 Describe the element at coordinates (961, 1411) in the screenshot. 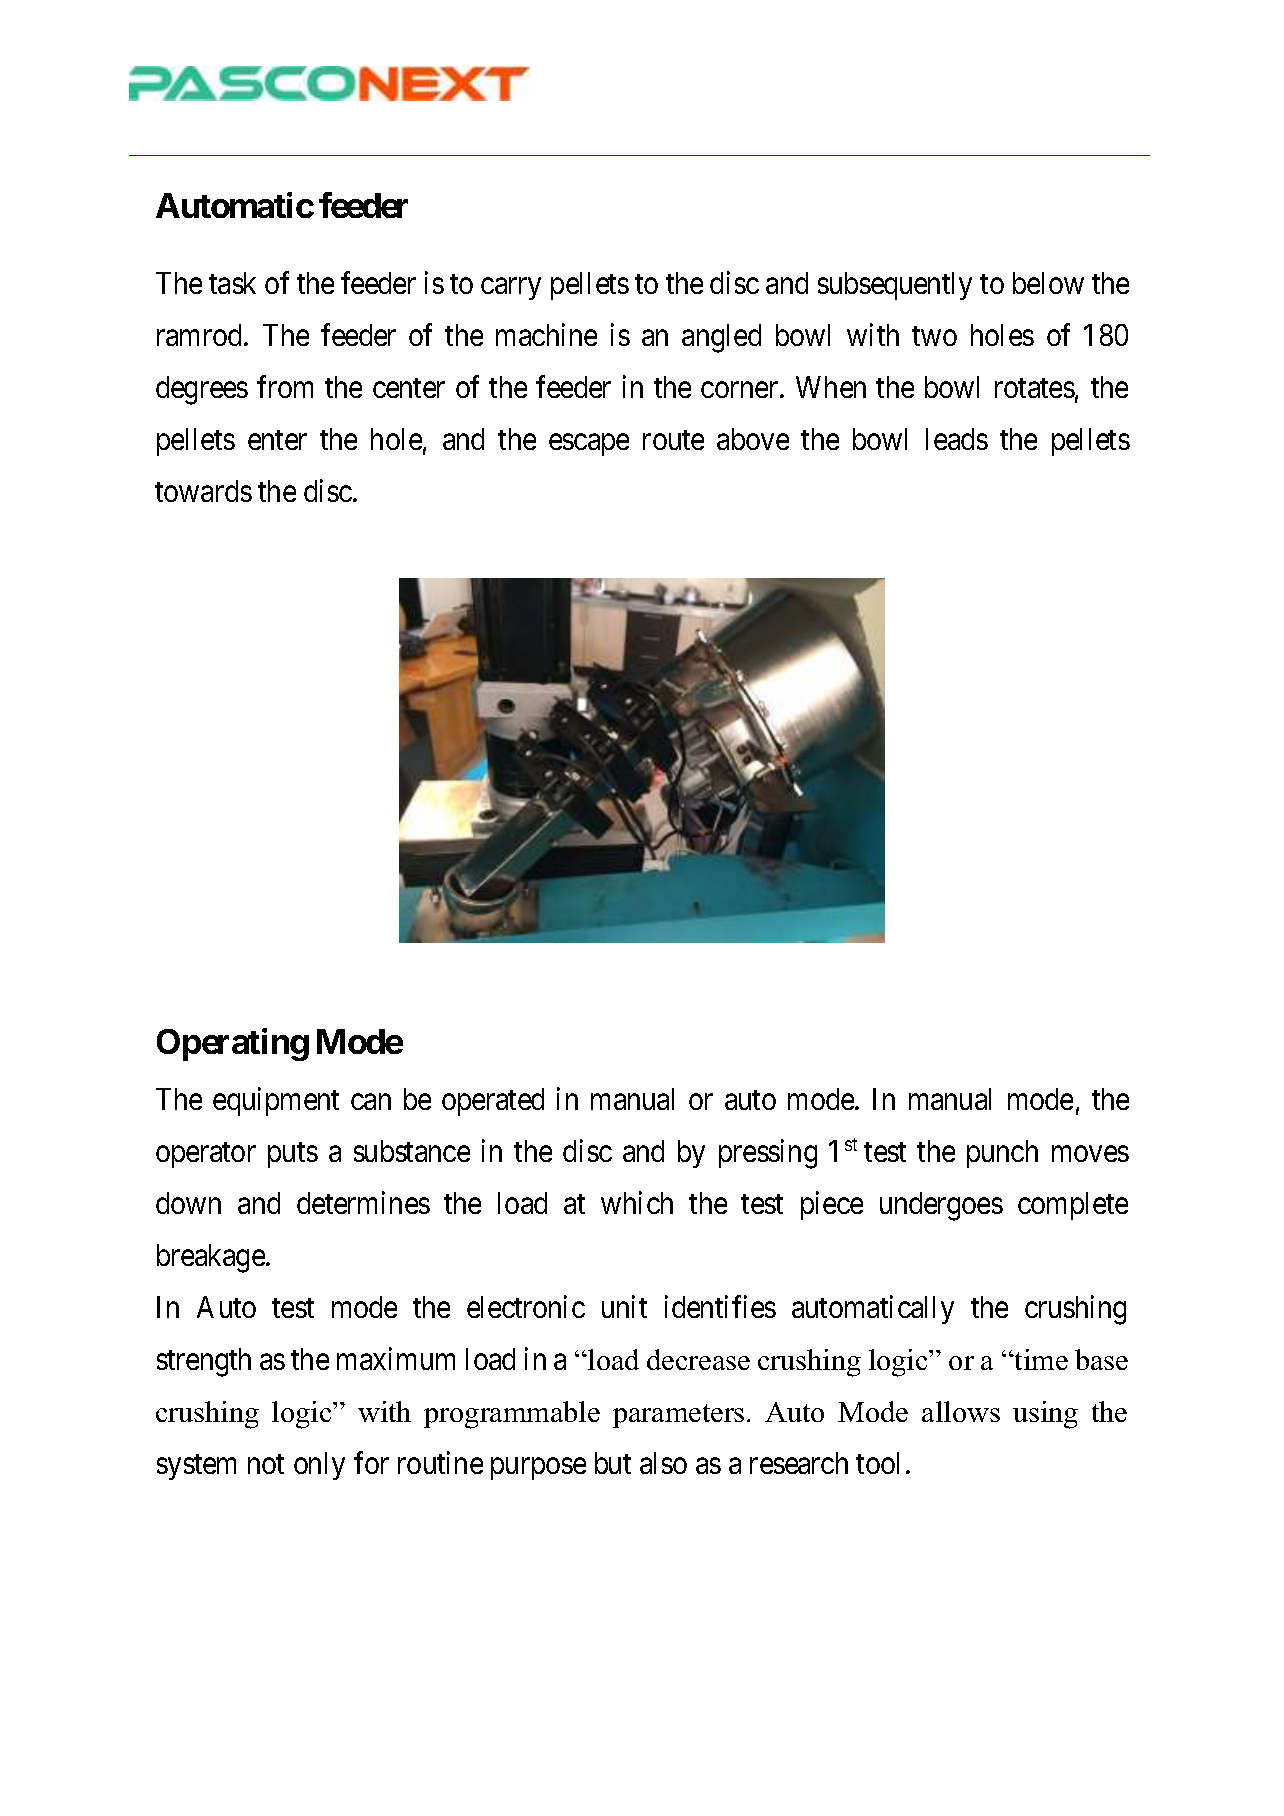

I see `allows` at that location.
